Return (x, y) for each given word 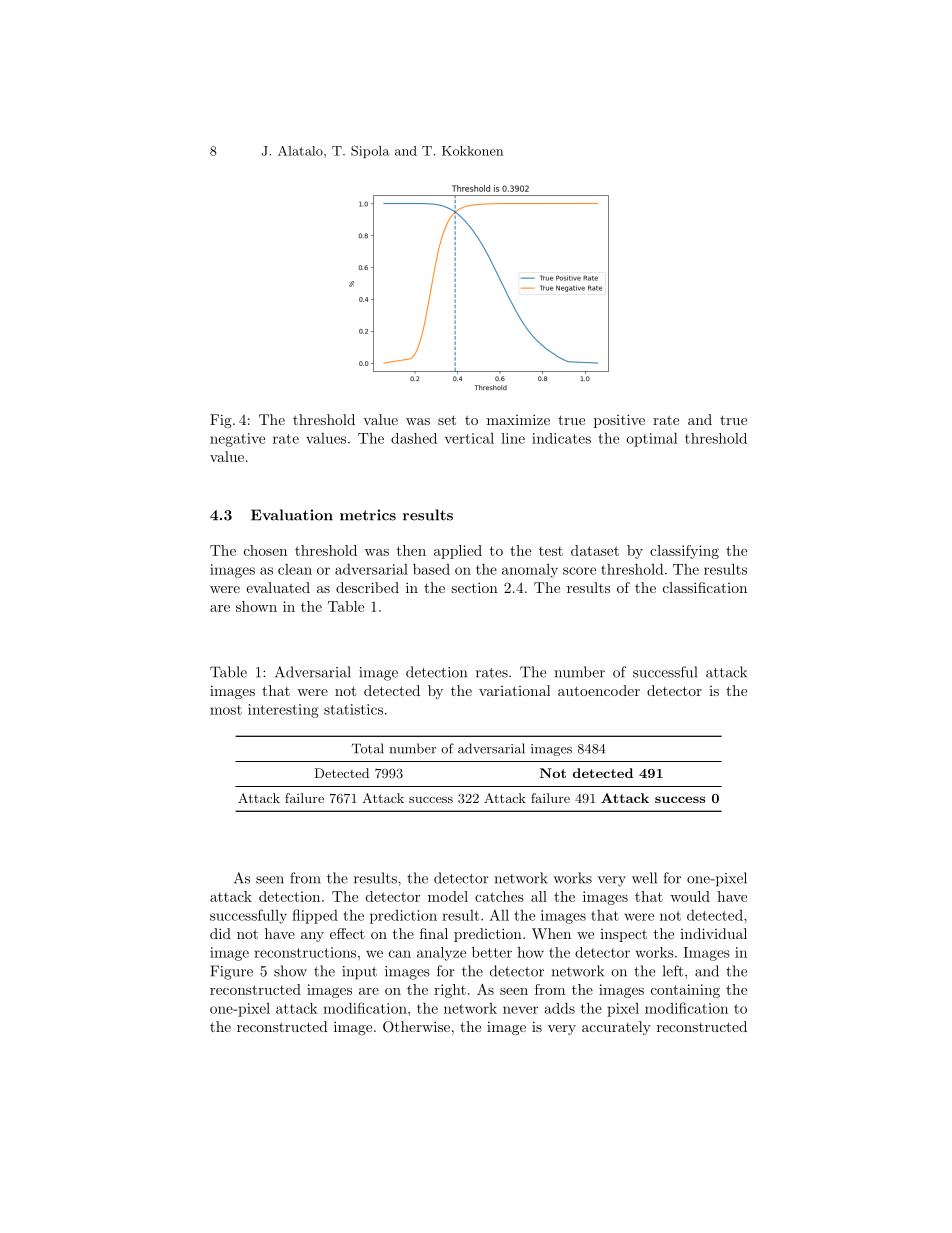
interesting (283, 711)
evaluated (278, 587)
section (474, 587)
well (644, 878)
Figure (231, 972)
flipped (315, 916)
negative (237, 440)
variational (514, 690)
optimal (652, 439)
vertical (469, 438)
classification (705, 587)
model (448, 896)
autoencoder (599, 690)
